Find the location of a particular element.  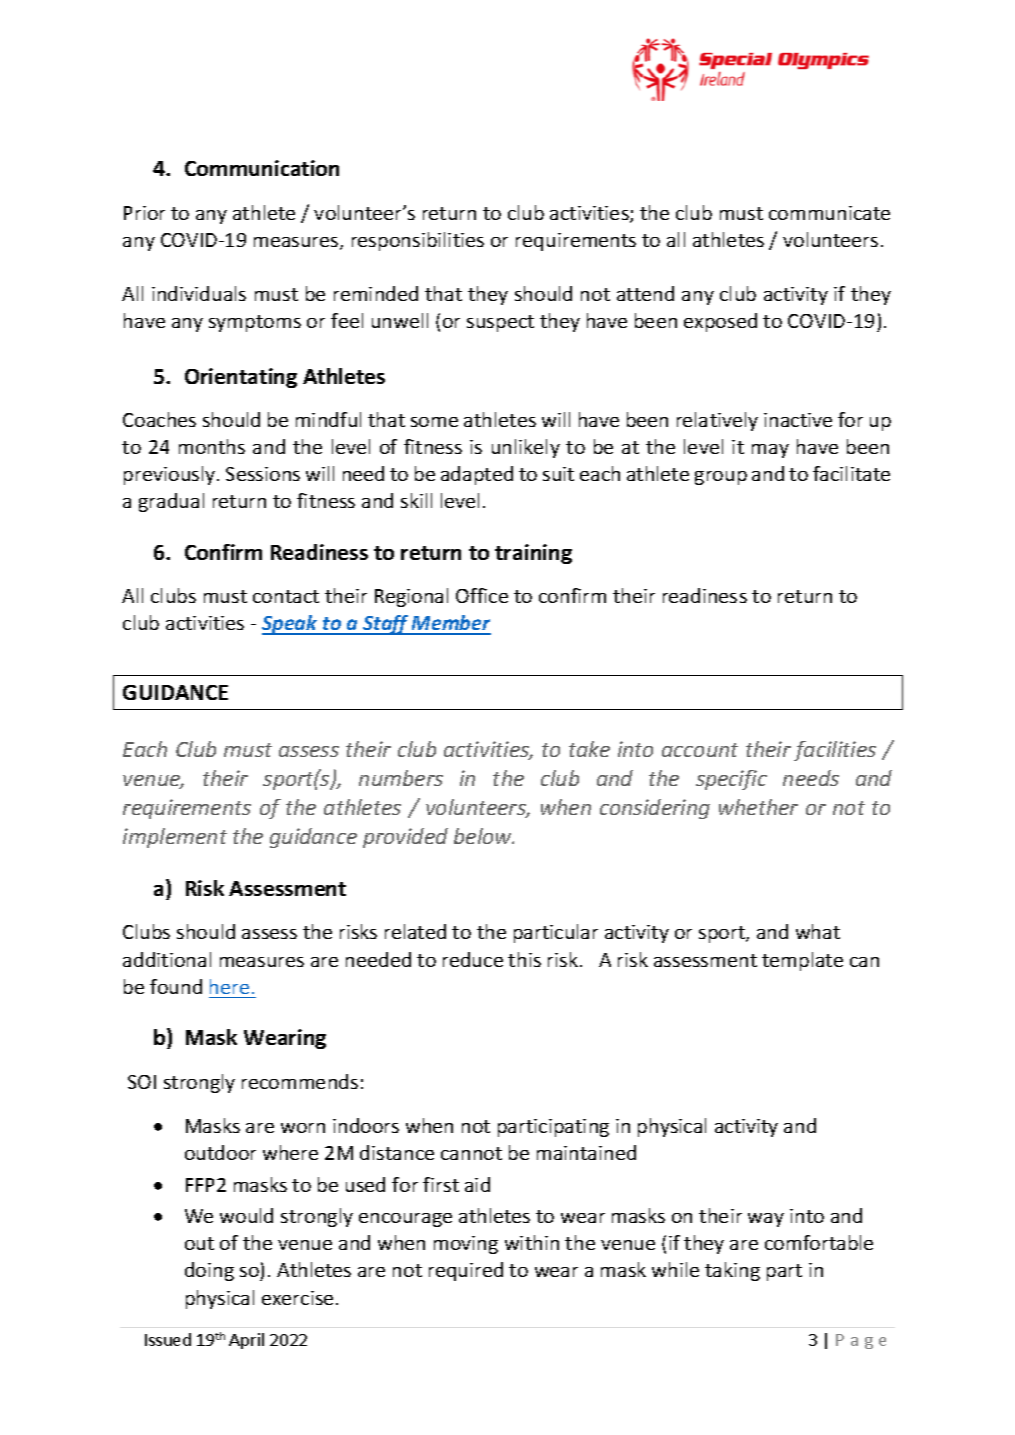

doing is located at coordinates (209, 1271).
